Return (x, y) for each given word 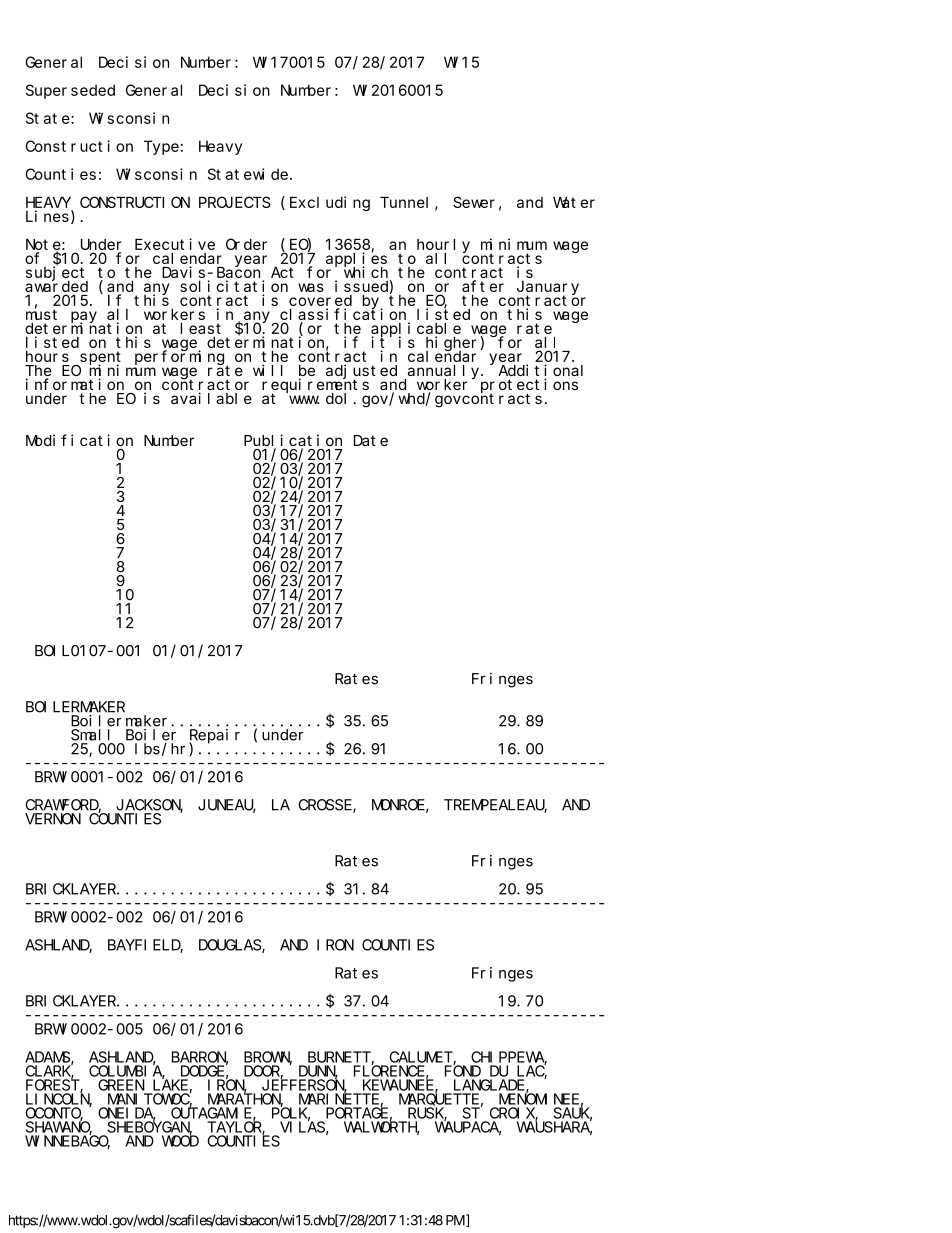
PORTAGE (357, 1113)
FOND (463, 1071)
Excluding (330, 203)
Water (574, 202)
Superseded (70, 91)
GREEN (121, 1085)
